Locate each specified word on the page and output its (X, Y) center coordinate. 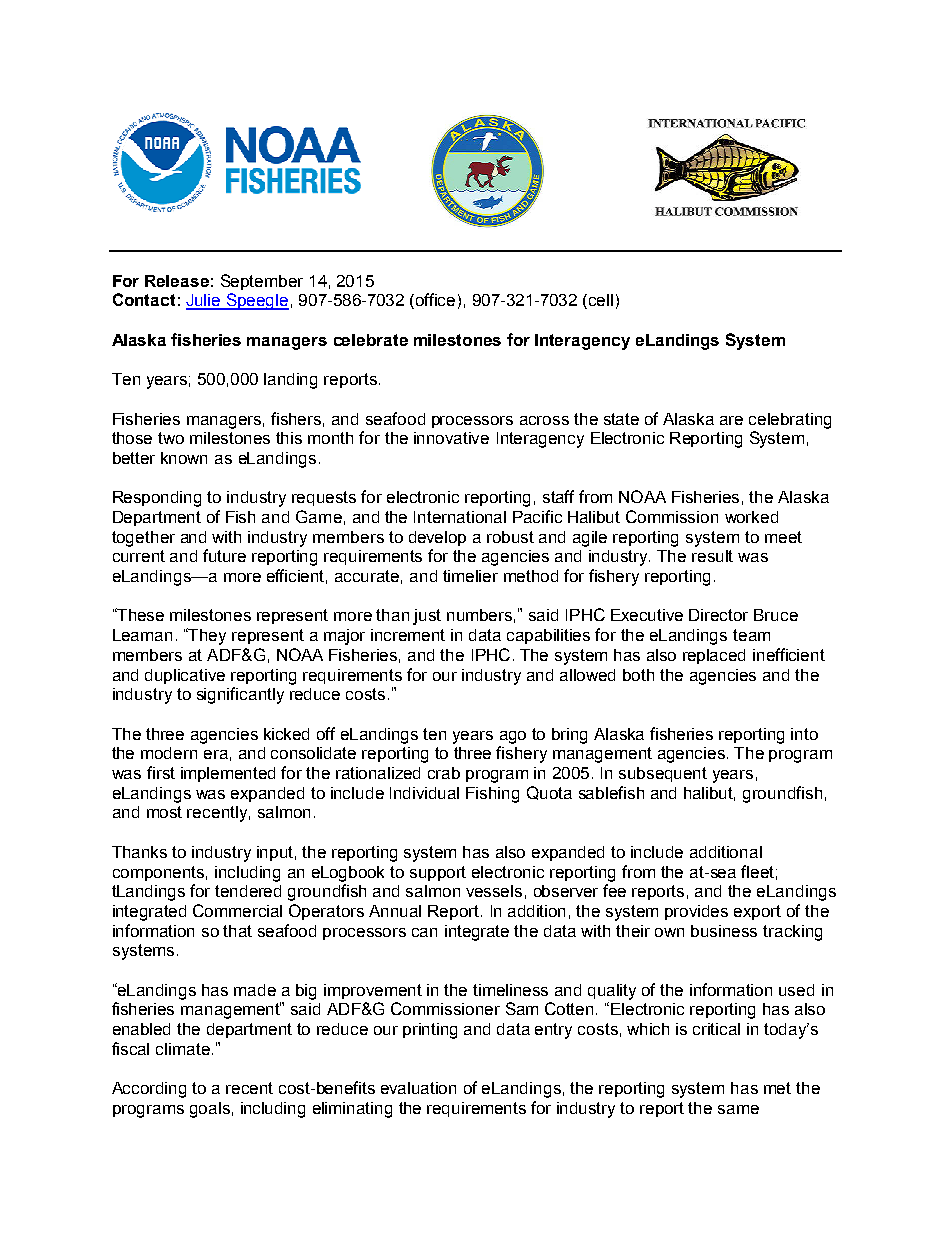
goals (210, 1110)
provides (696, 912)
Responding (157, 499)
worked (751, 517)
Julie (204, 301)
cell (601, 300)
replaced (714, 656)
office (435, 299)
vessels (494, 891)
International (460, 517)
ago (513, 737)
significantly (240, 695)
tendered (248, 891)
